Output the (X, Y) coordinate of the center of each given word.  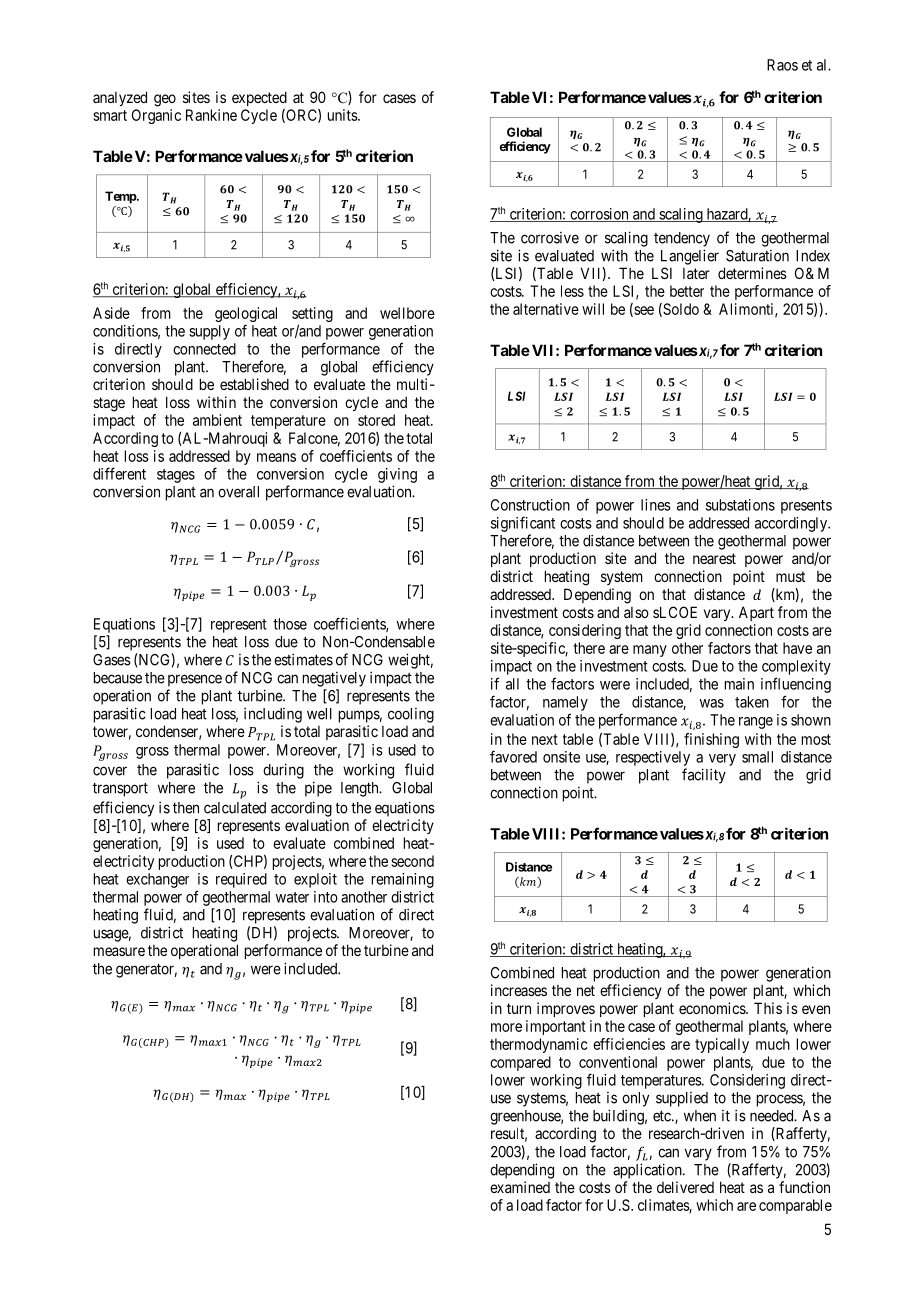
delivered (685, 1187)
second (412, 861)
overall (238, 492)
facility (704, 776)
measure (119, 951)
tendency (682, 239)
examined (520, 1187)
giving (397, 475)
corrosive (550, 238)
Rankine (211, 115)
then (186, 808)
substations (740, 505)
